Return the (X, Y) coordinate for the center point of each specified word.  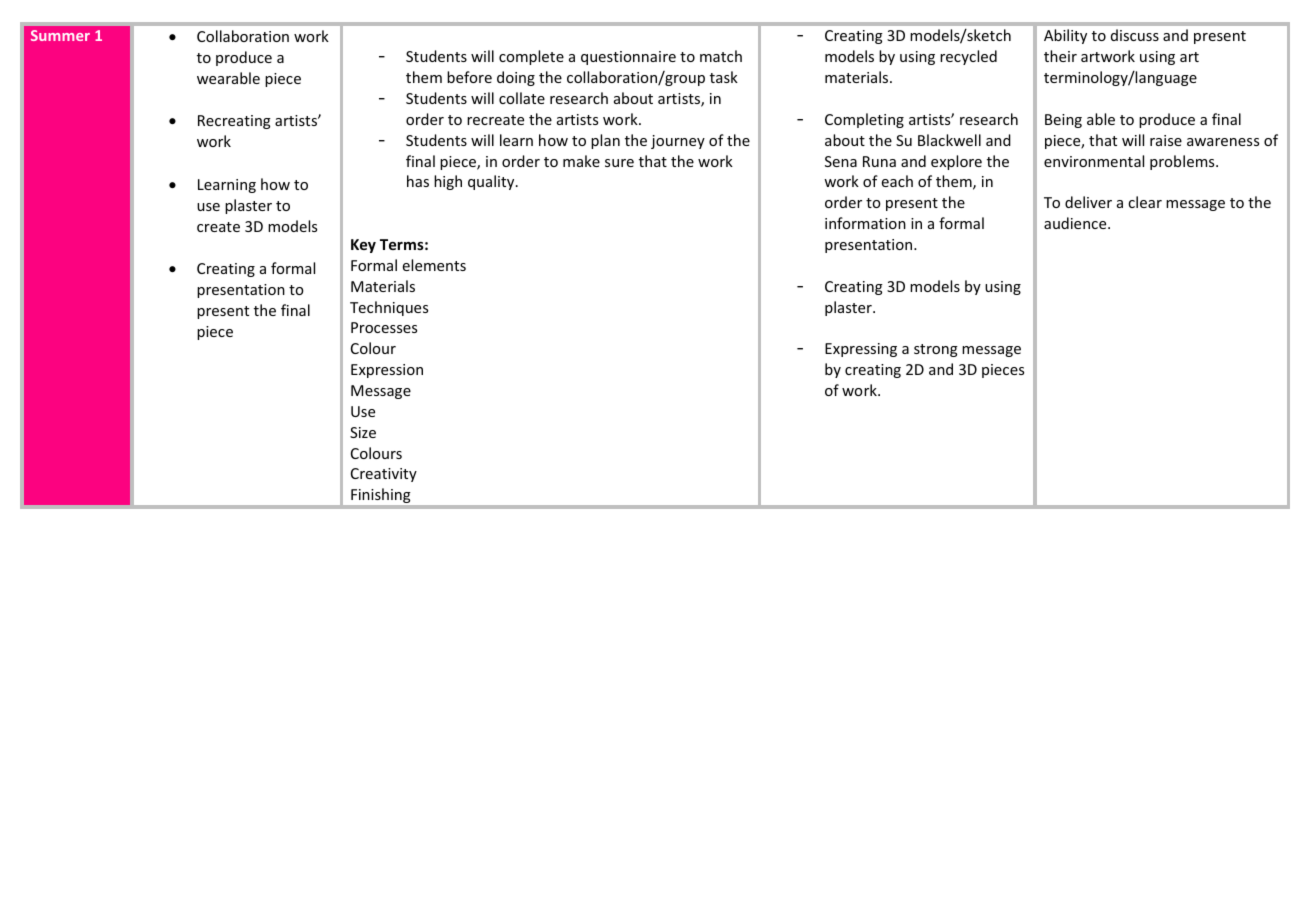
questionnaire (628, 58)
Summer (60, 35)
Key (363, 246)
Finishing (380, 495)
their (1060, 56)
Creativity (384, 475)
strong (936, 350)
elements (434, 265)
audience (1076, 223)
